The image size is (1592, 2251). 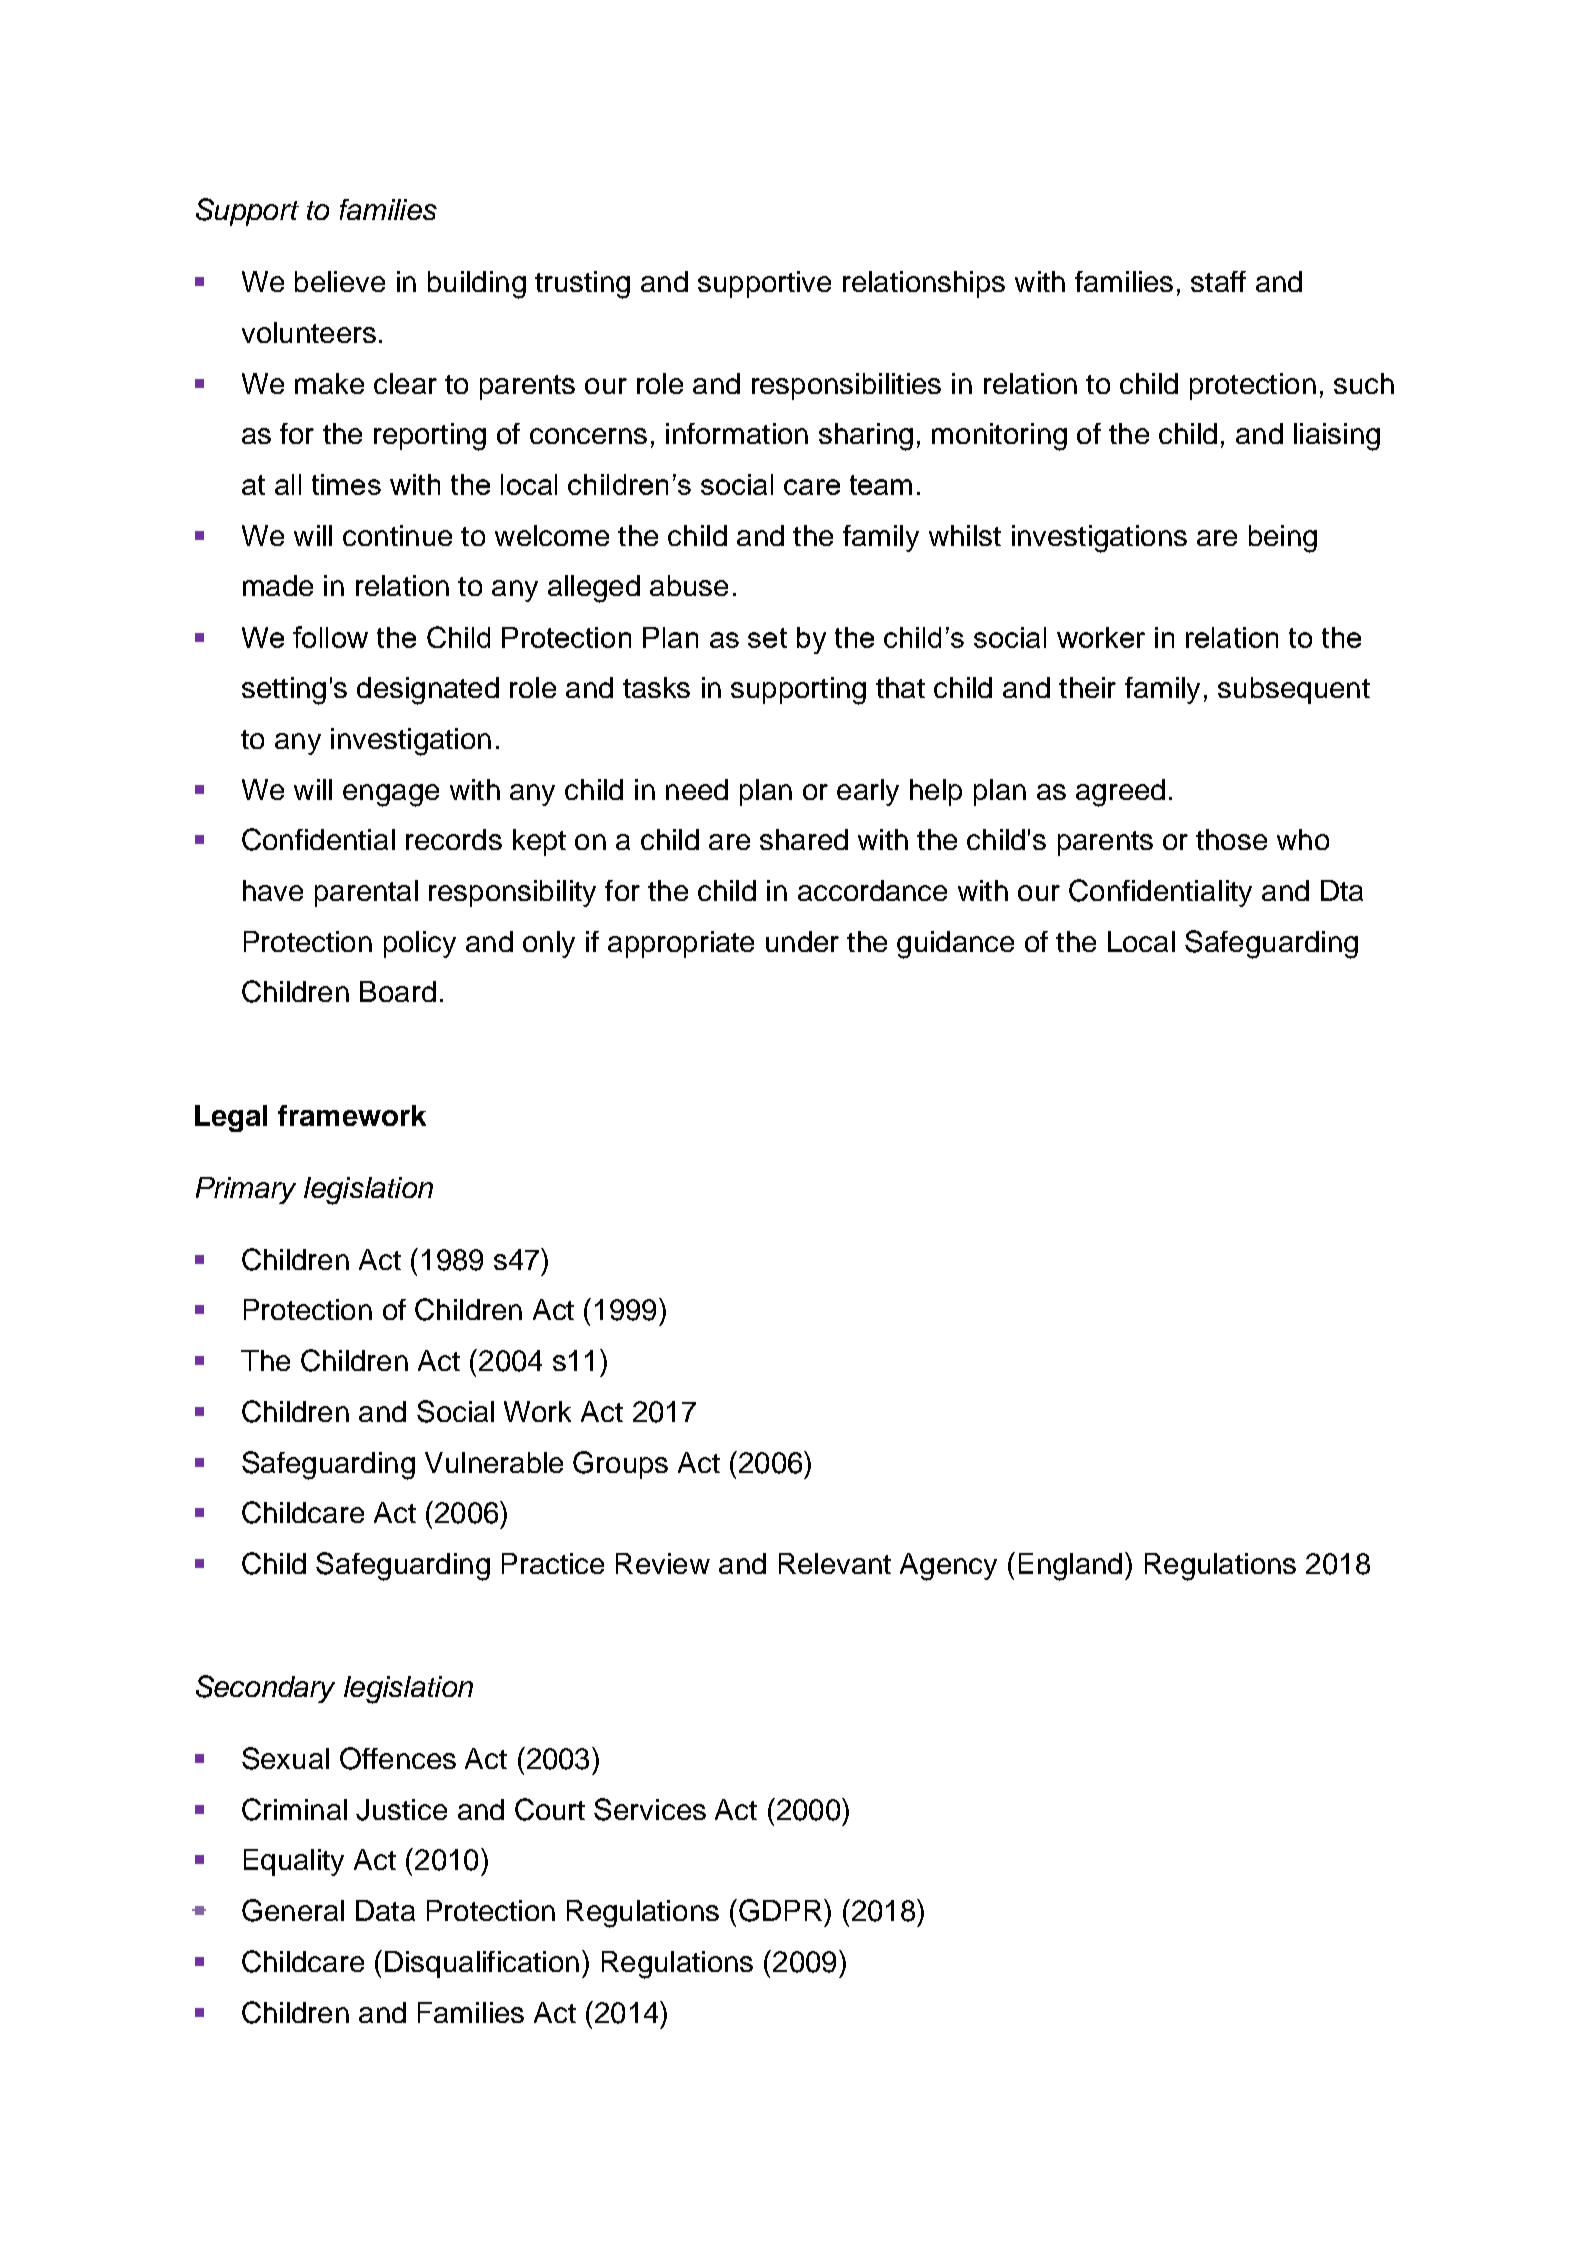 I want to click on England, so click(x=1070, y=1567).
